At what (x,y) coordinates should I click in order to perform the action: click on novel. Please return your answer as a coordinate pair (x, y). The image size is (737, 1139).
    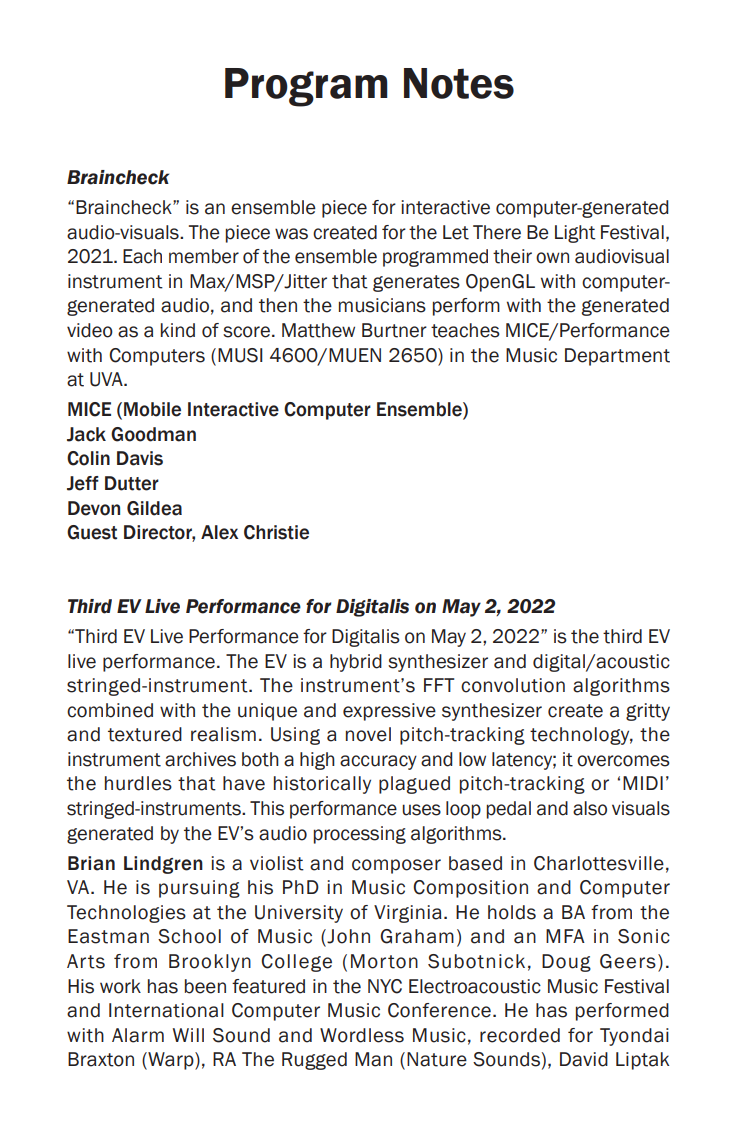
    Looking at the image, I should click on (368, 734).
